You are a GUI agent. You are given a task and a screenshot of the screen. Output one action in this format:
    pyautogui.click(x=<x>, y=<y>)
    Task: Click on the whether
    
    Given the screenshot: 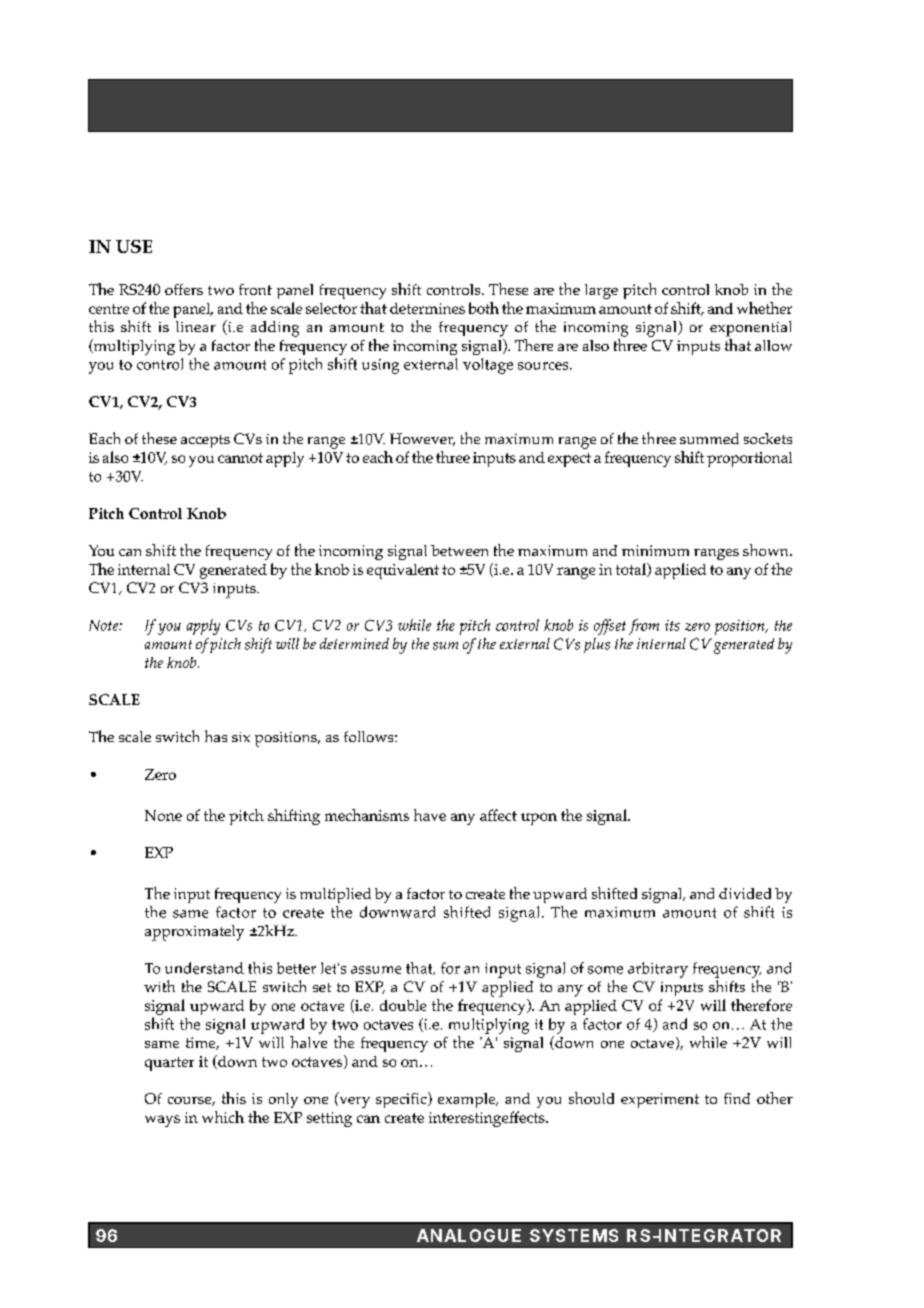 What is the action you would take?
    pyautogui.click(x=764, y=308)
